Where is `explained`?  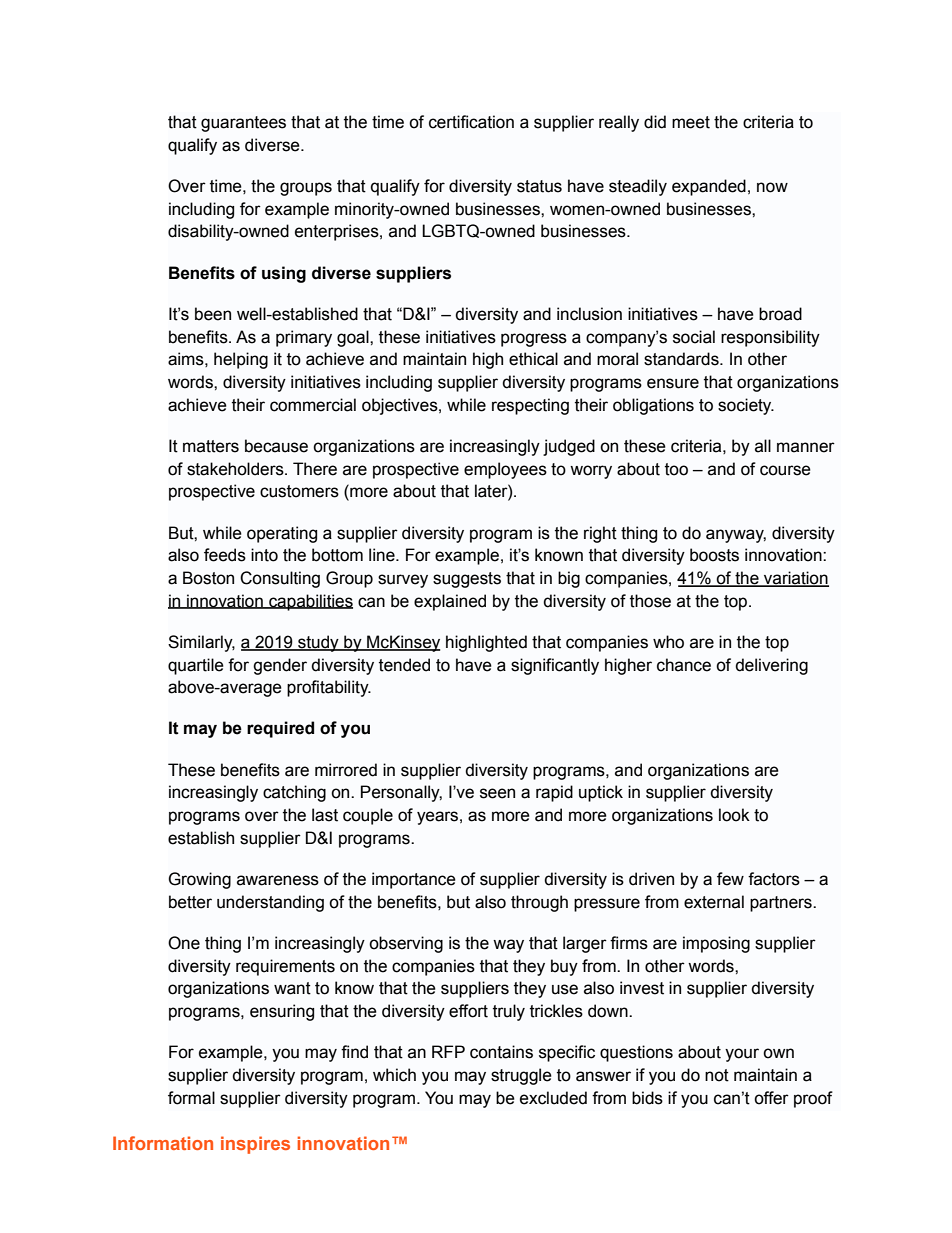
explained is located at coordinates (450, 602).
